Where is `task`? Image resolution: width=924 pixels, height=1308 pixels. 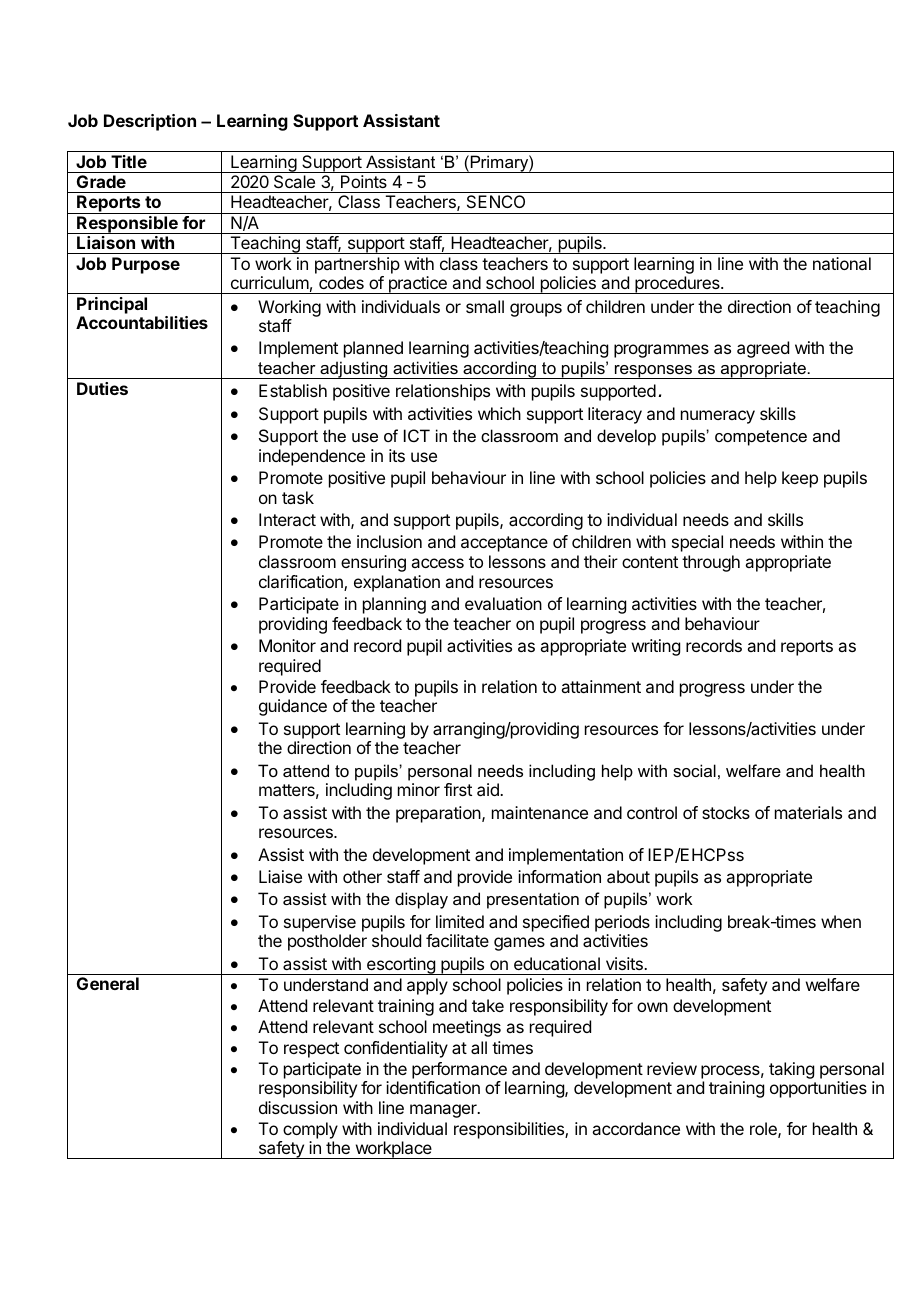 task is located at coordinates (298, 497).
